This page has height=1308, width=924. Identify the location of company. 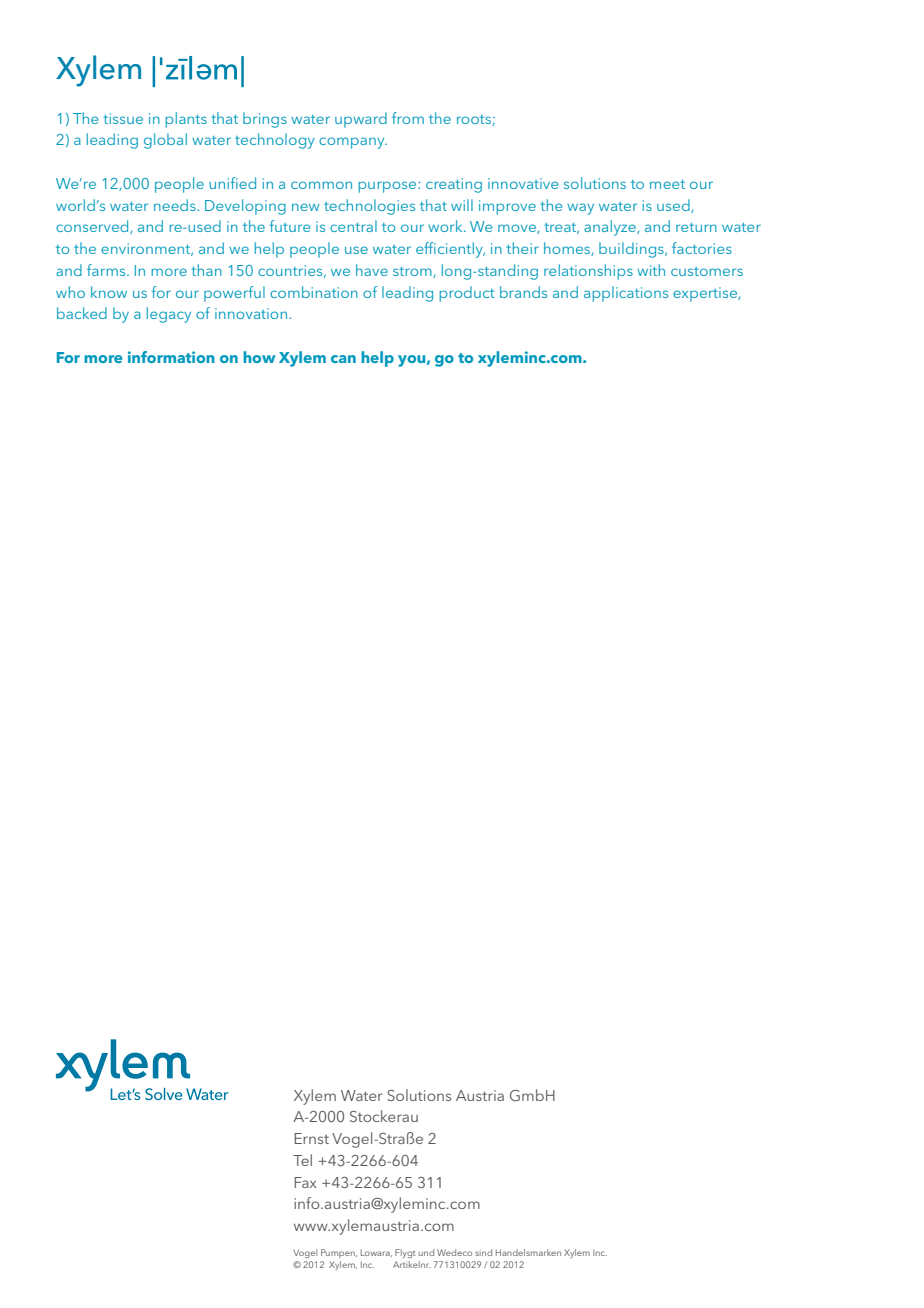
(353, 143).
